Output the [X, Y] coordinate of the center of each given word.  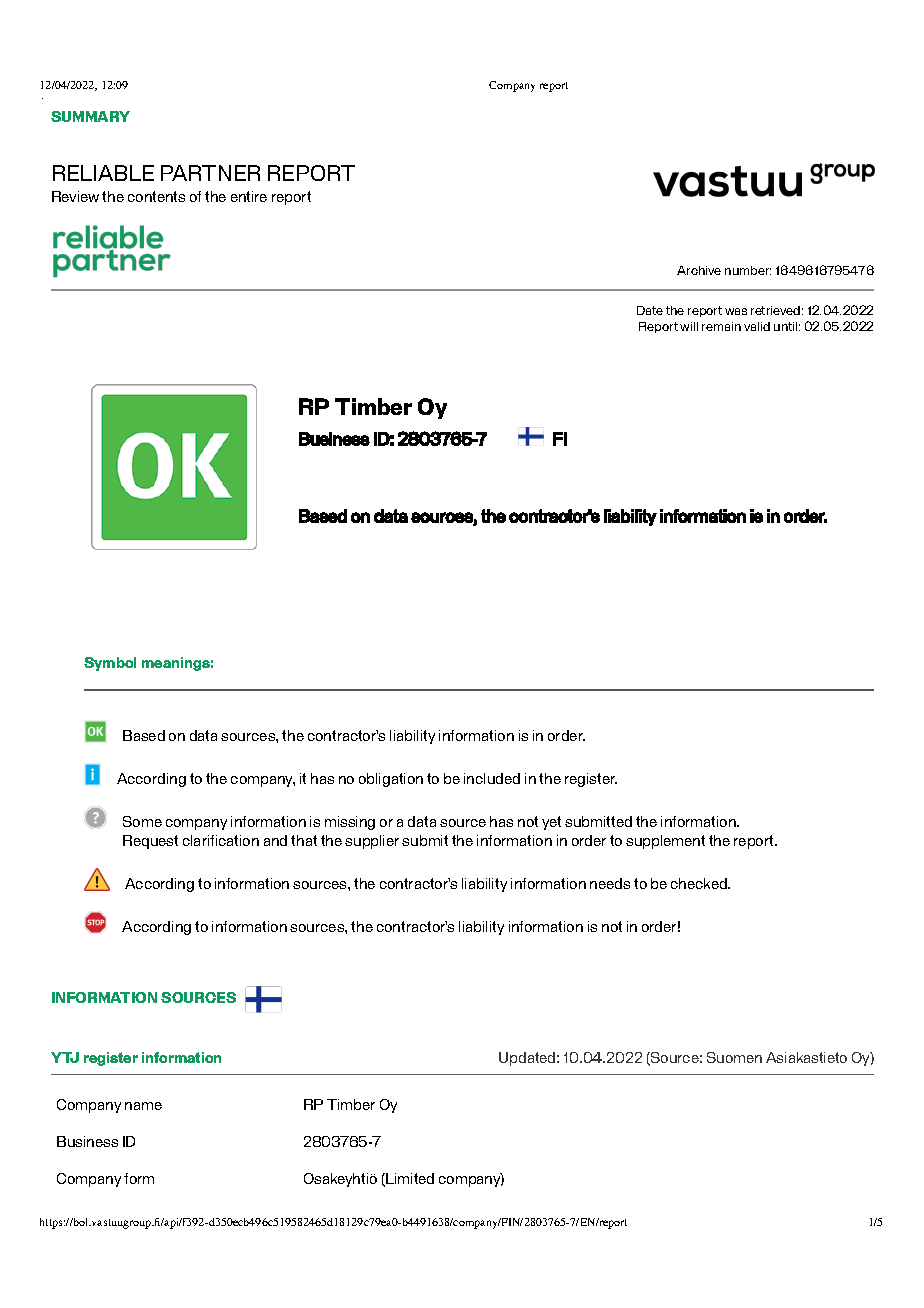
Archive [699, 270]
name [143, 1106]
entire [249, 196]
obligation [391, 780]
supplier [372, 842]
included [492, 778]
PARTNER [210, 173]
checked [700, 883]
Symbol [110, 664]
